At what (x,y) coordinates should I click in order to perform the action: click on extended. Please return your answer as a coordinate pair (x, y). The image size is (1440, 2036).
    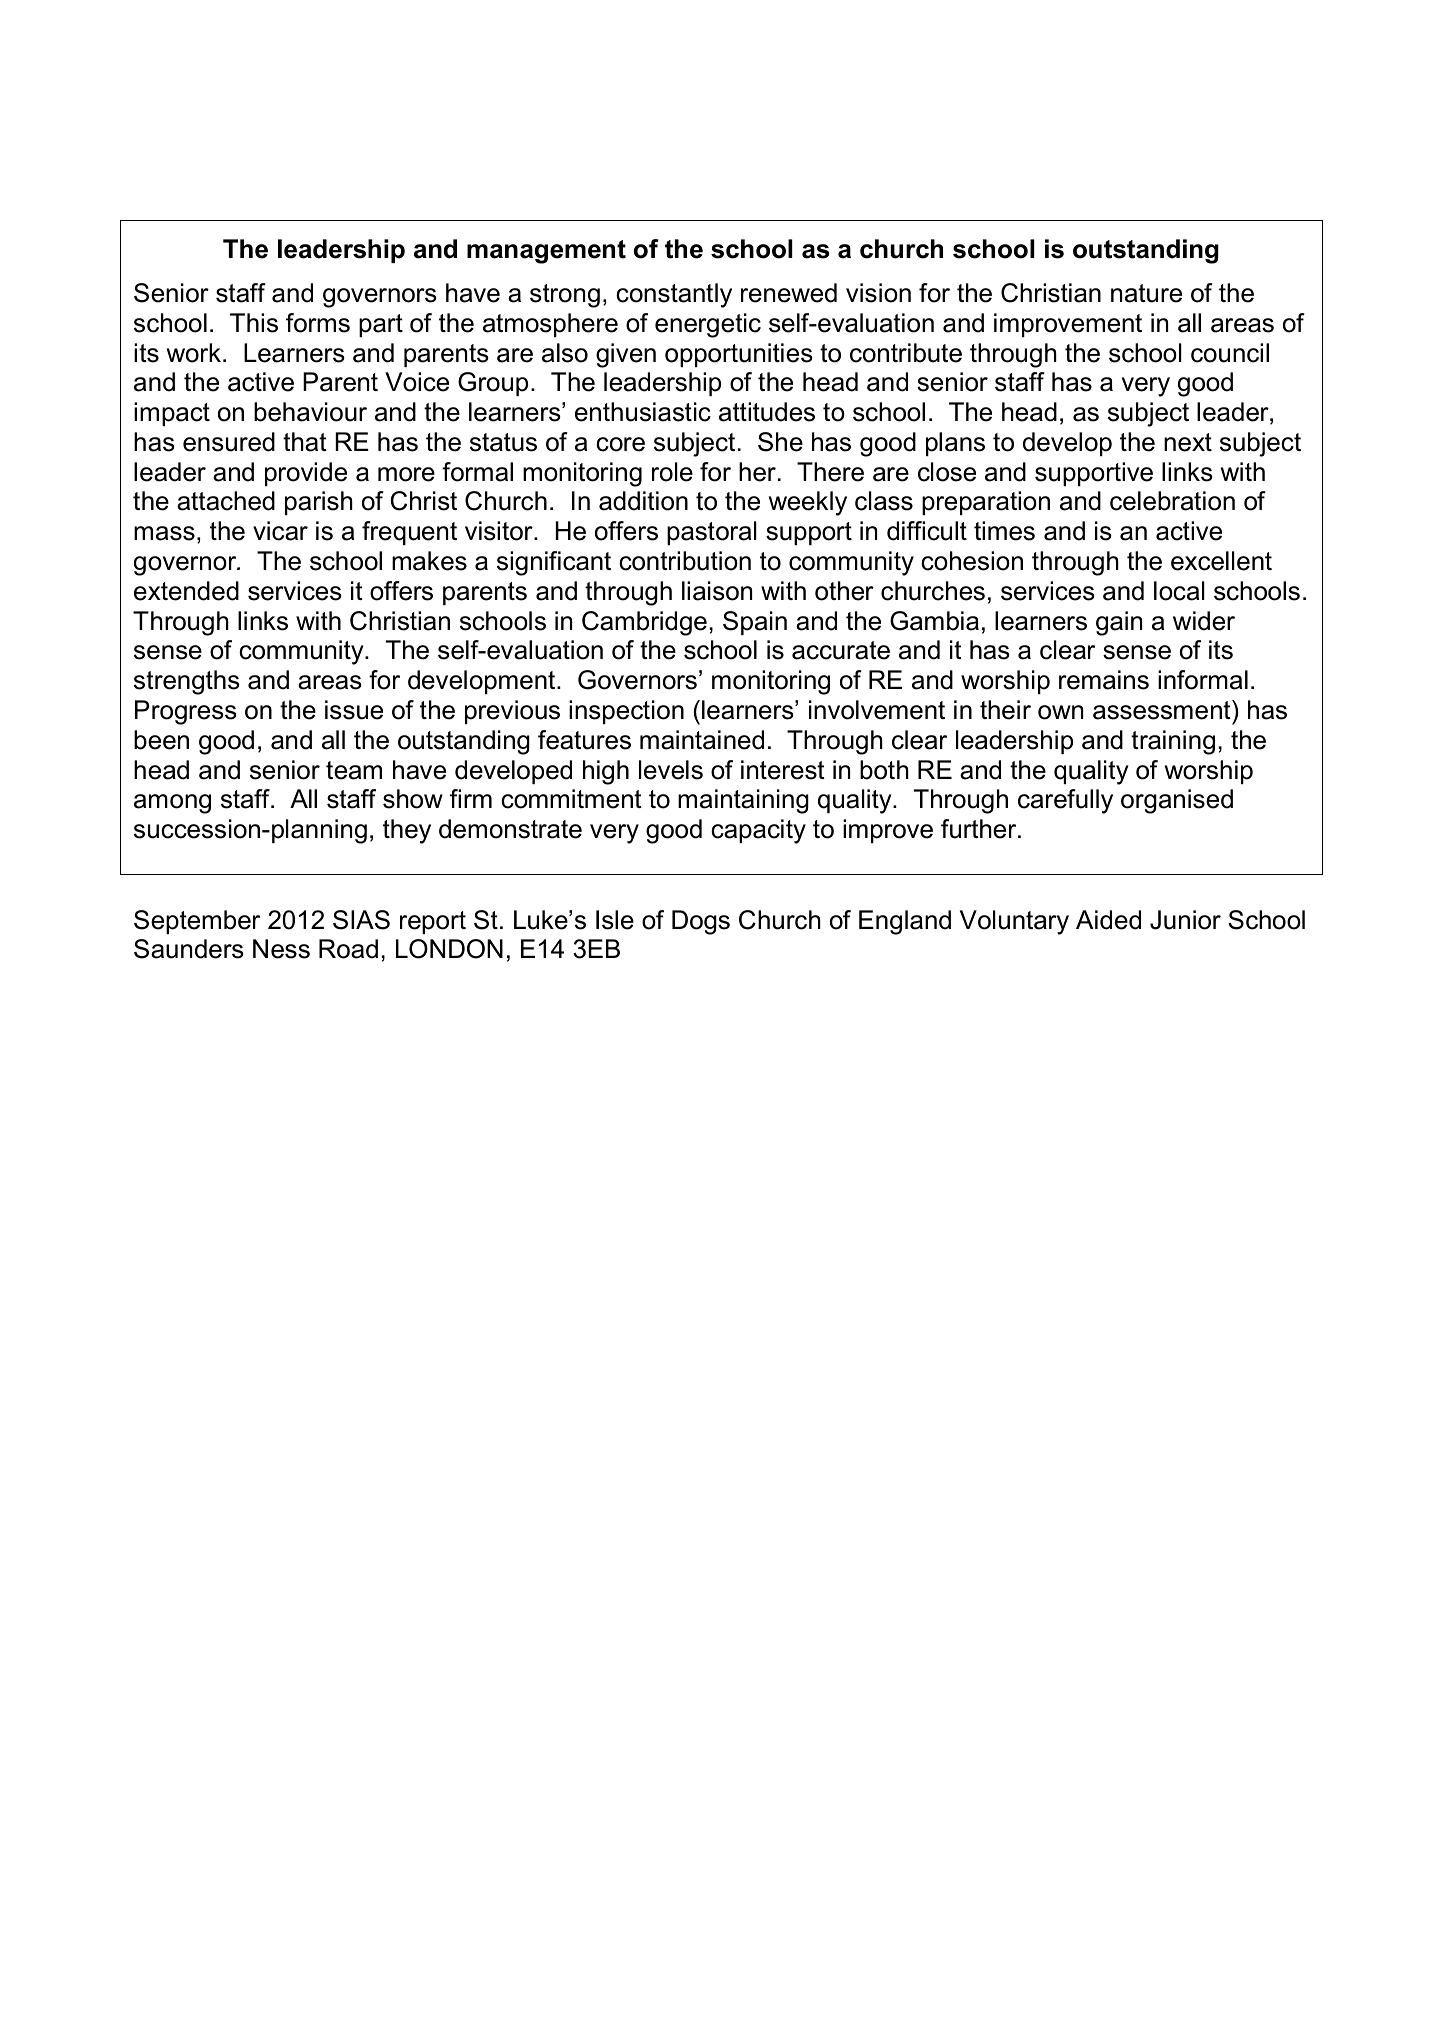
    Looking at the image, I should click on (186, 591).
